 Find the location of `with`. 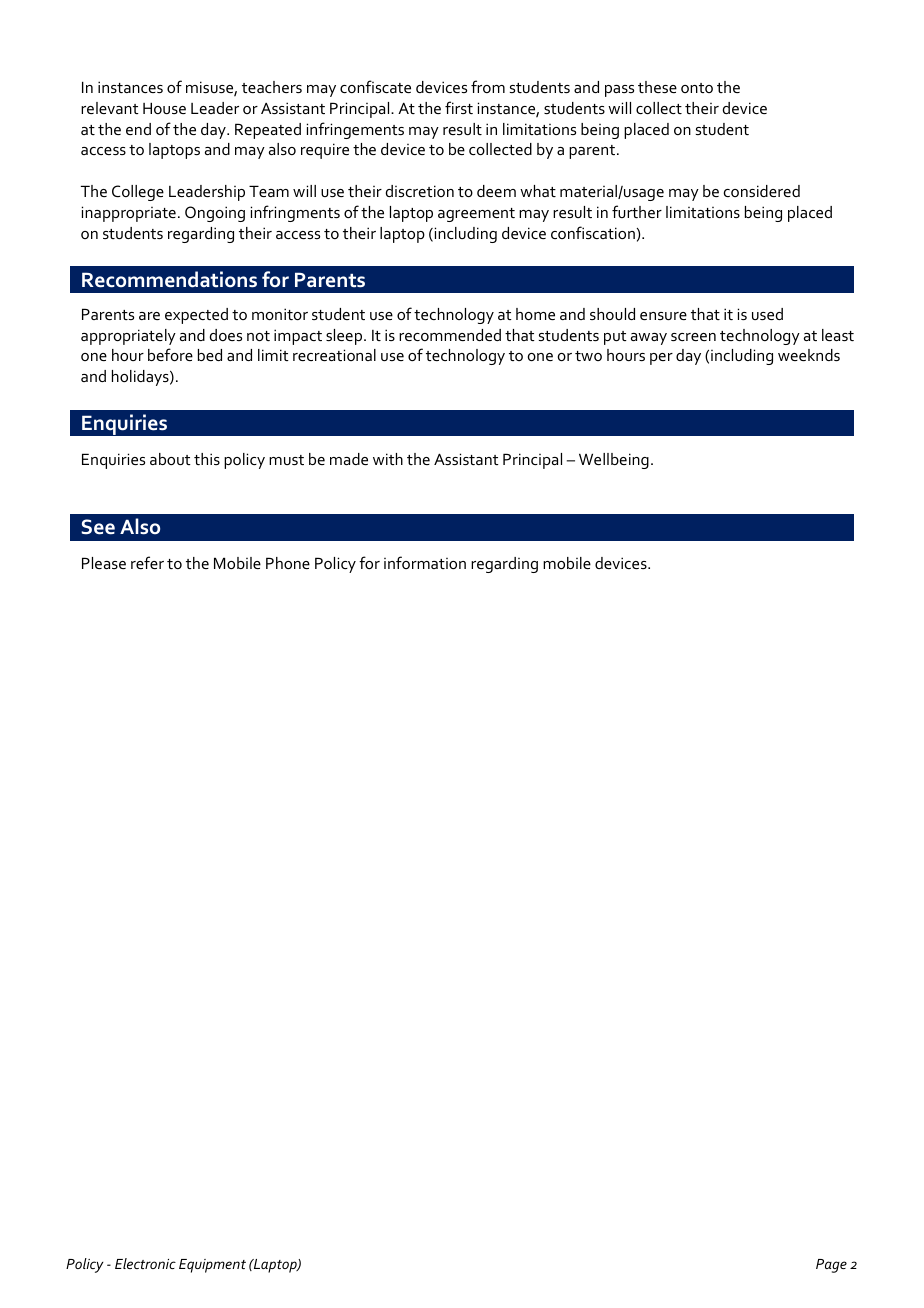

with is located at coordinates (388, 459).
